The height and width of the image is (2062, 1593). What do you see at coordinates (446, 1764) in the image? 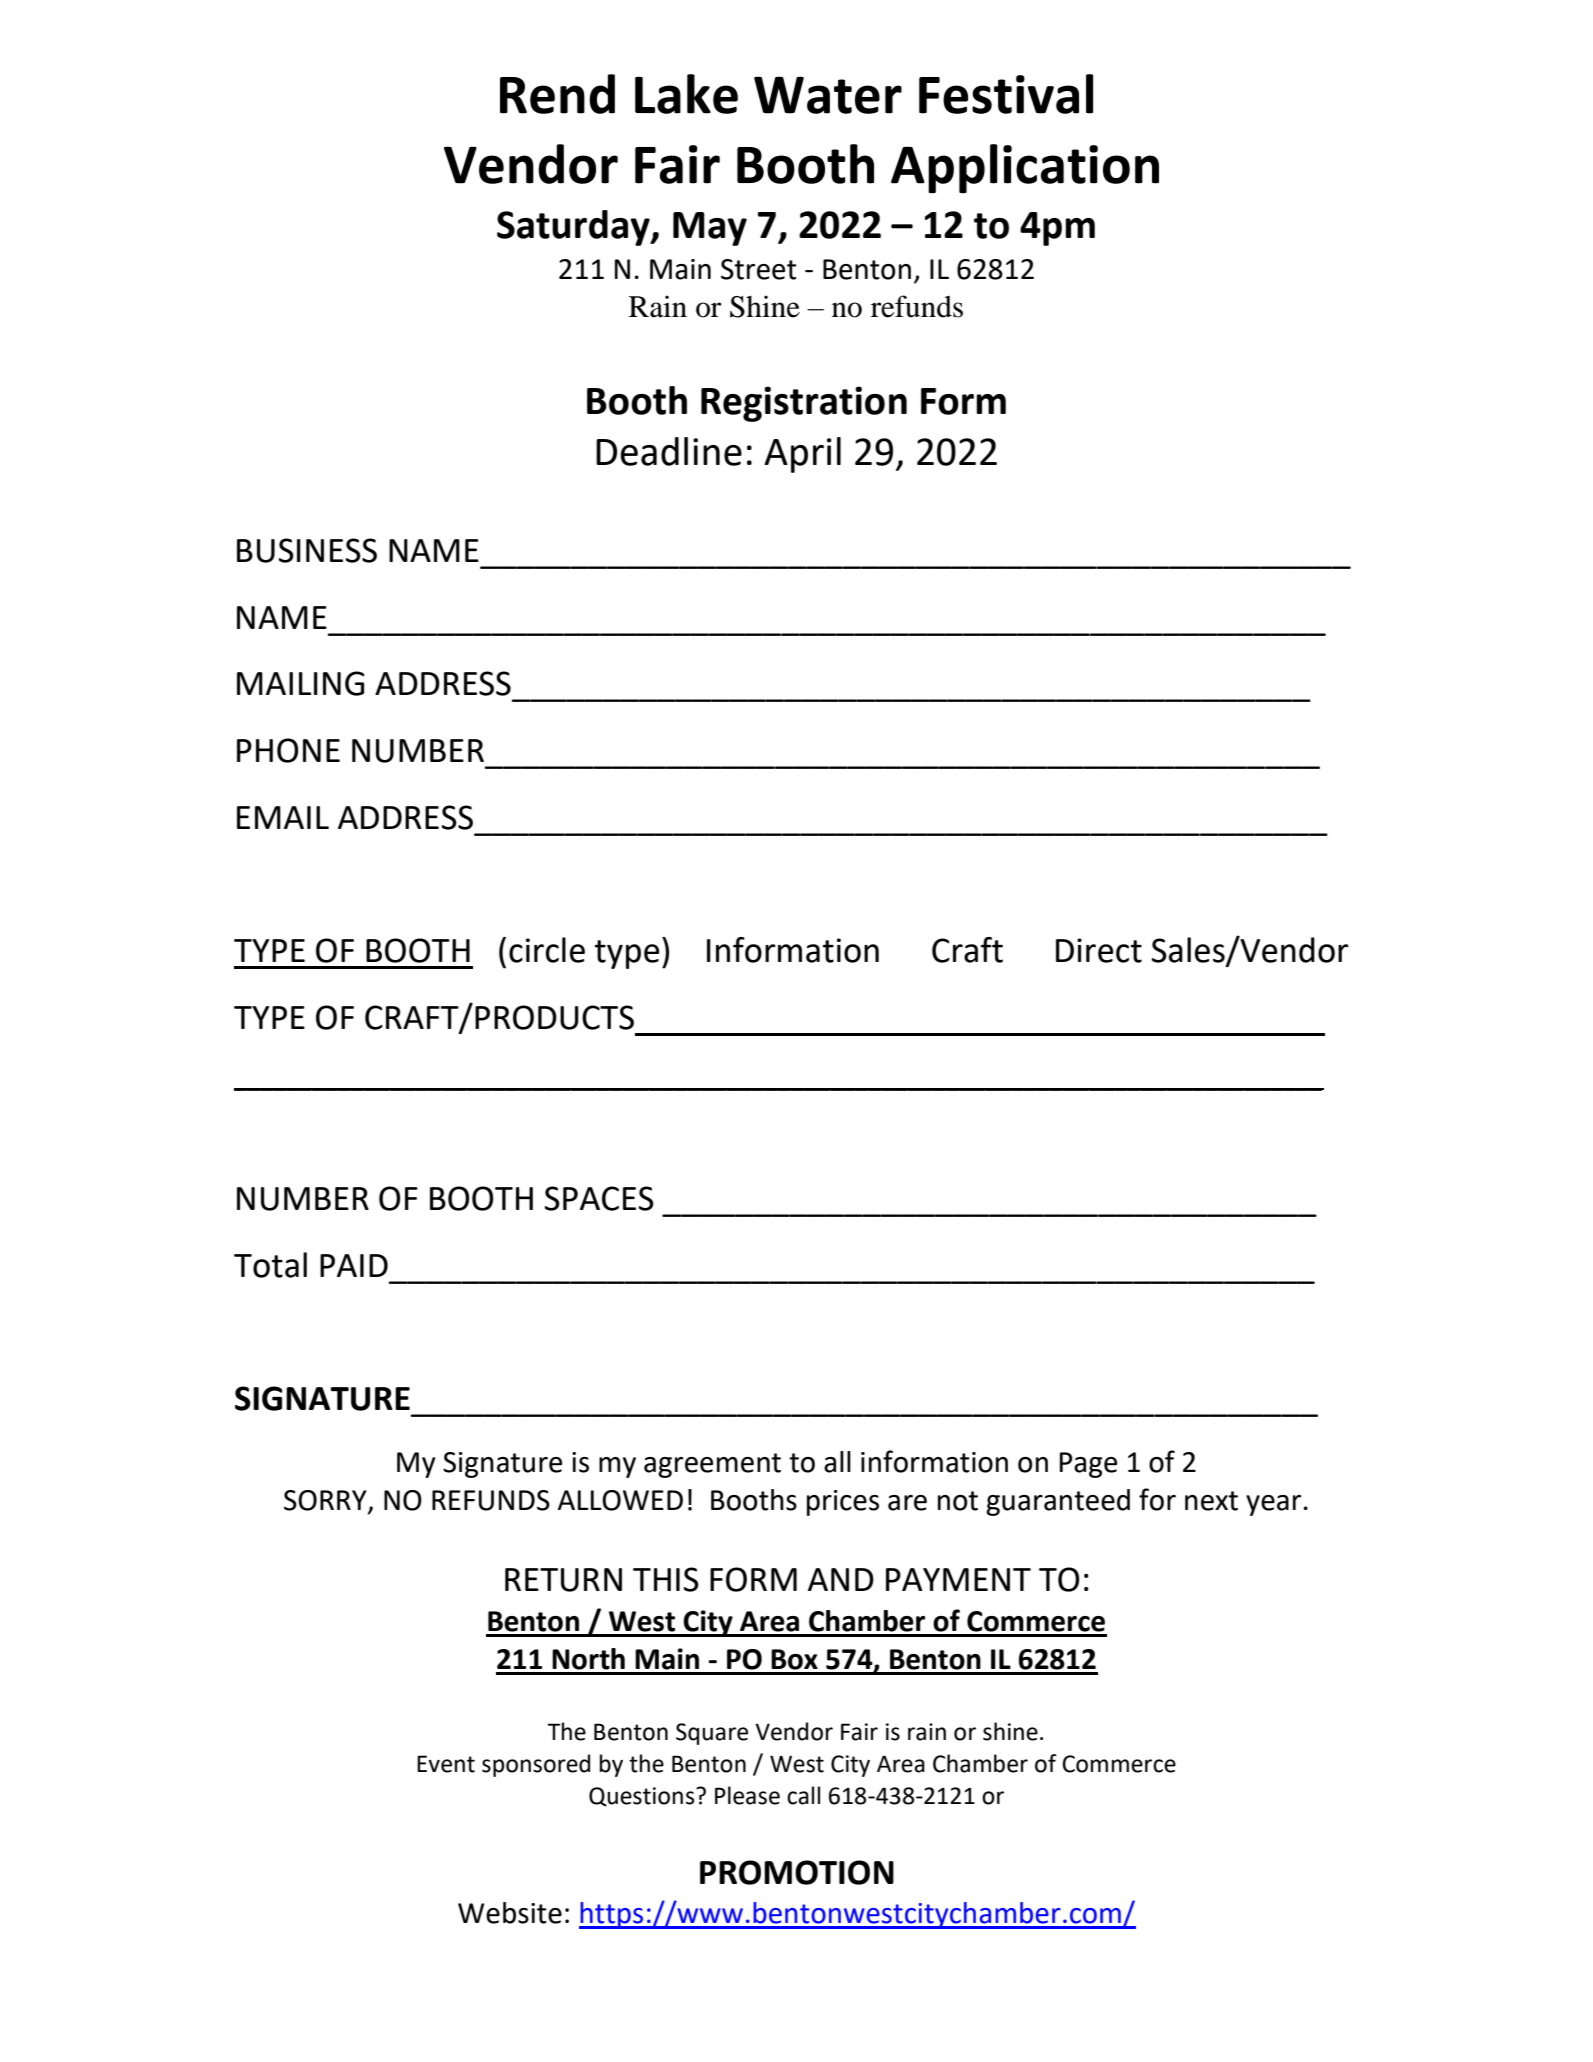
I see `Event` at bounding box center [446, 1764].
